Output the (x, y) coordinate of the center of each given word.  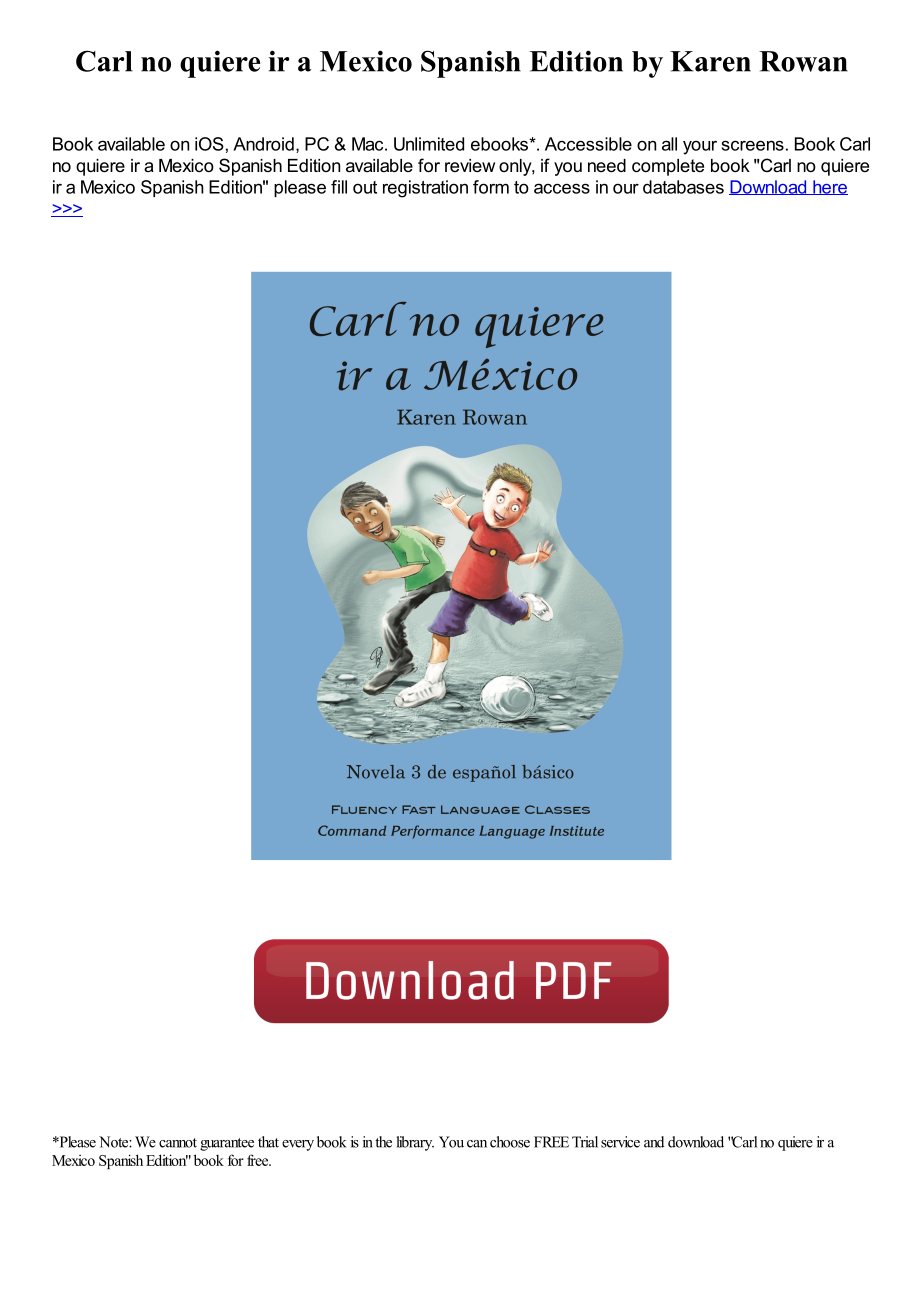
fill (339, 187)
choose (510, 1142)
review (470, 165)
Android (263, 144)
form (491, 187)
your (700, 147)
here (829, 187)
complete (668, 167)
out (365, 187)
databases (683, 187)
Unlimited (429, 144)
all (669, 144)
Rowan (803, 61)
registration (425, 189)
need (607, 165)
